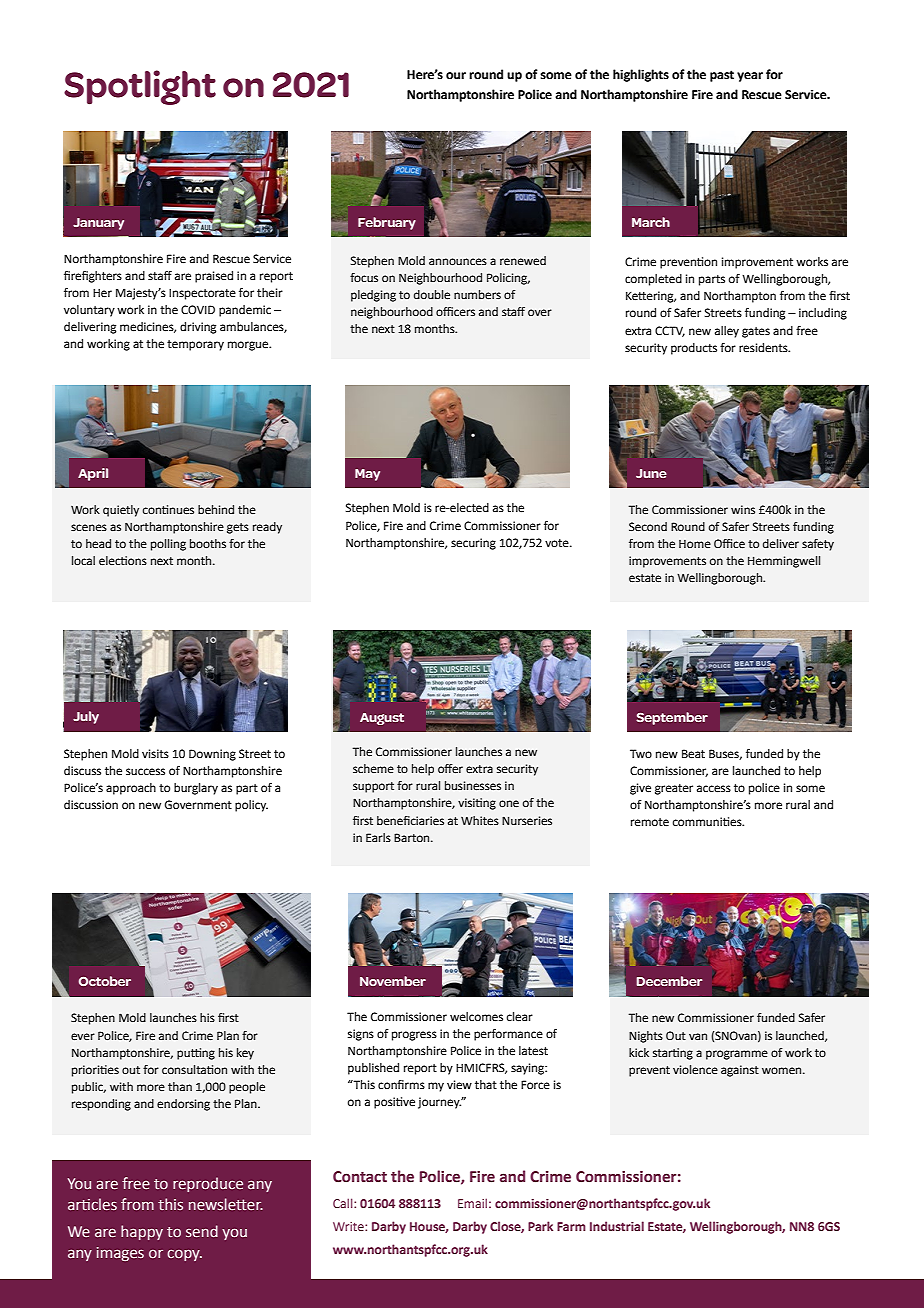 This screenshot has width=924, height=1308. Describe the element at coordinates (140, 87) in the screenshot. I see `Spotlight` at that location.
